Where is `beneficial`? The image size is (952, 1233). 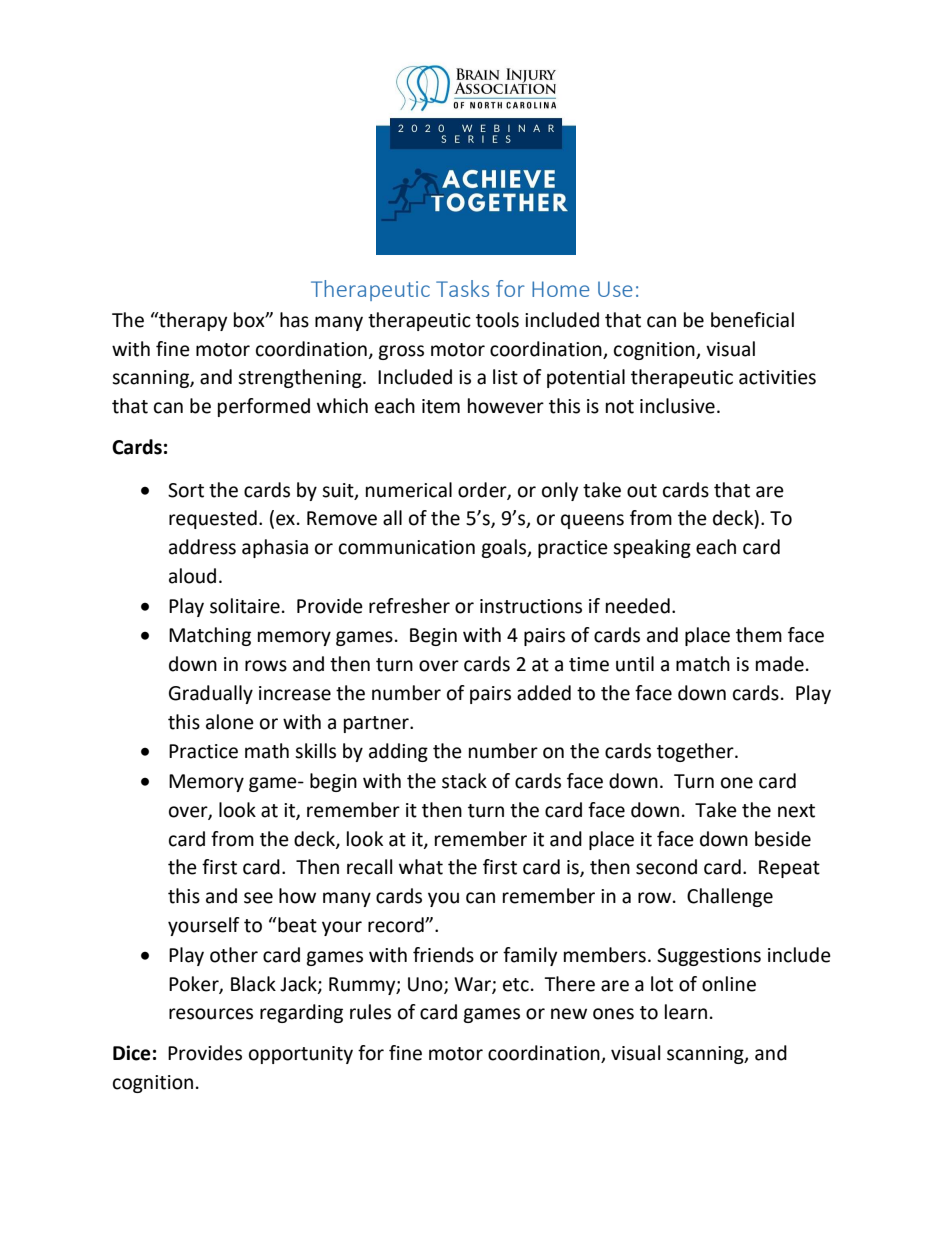
beneficial is located at coordinates (752, 320).
